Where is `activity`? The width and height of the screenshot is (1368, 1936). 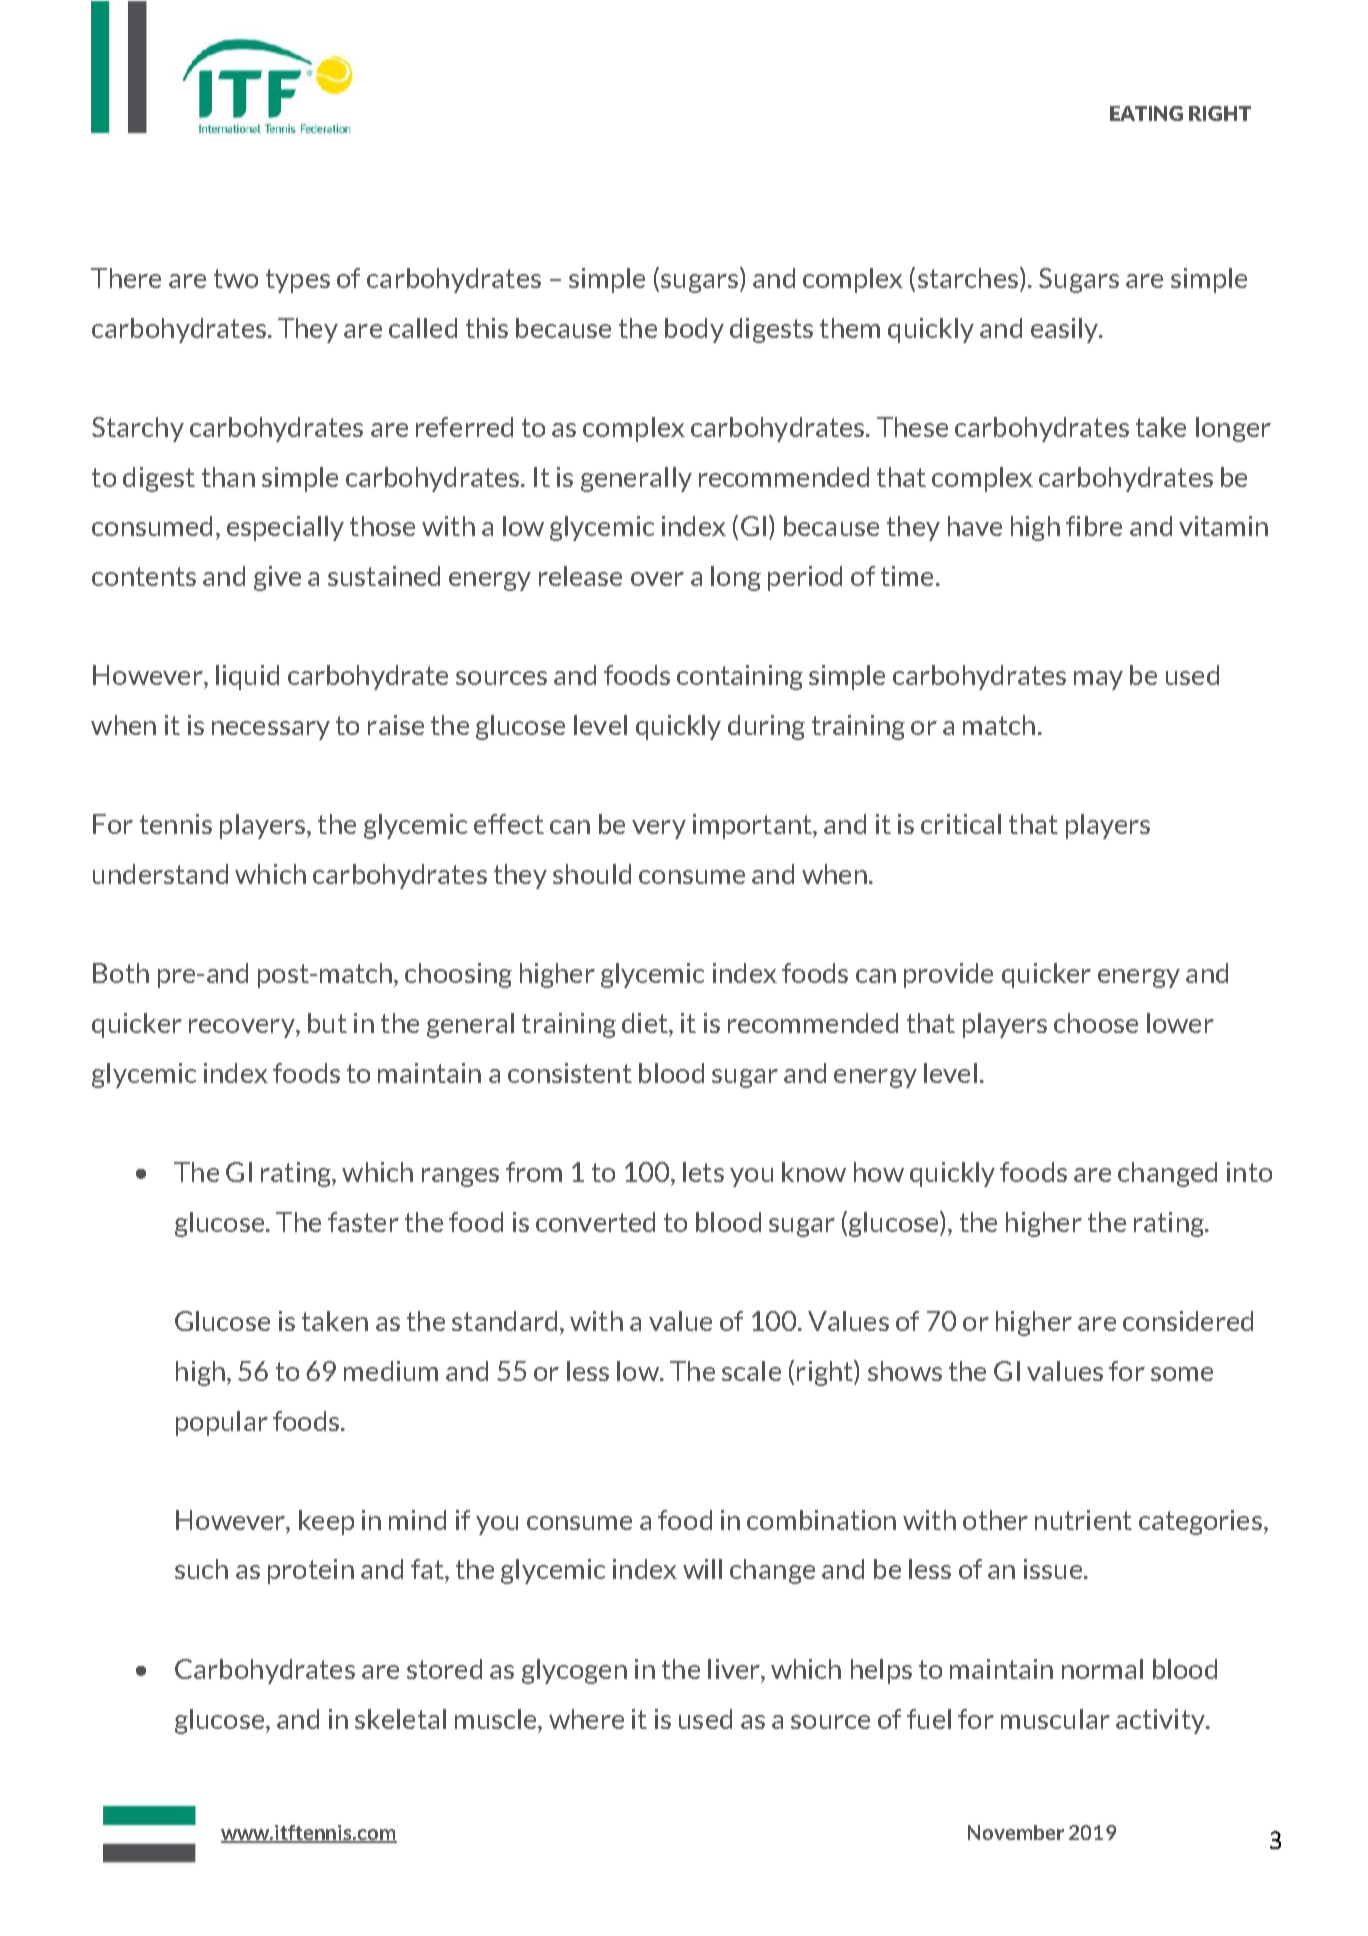
activity is located at coordinates (1161, 1721).
